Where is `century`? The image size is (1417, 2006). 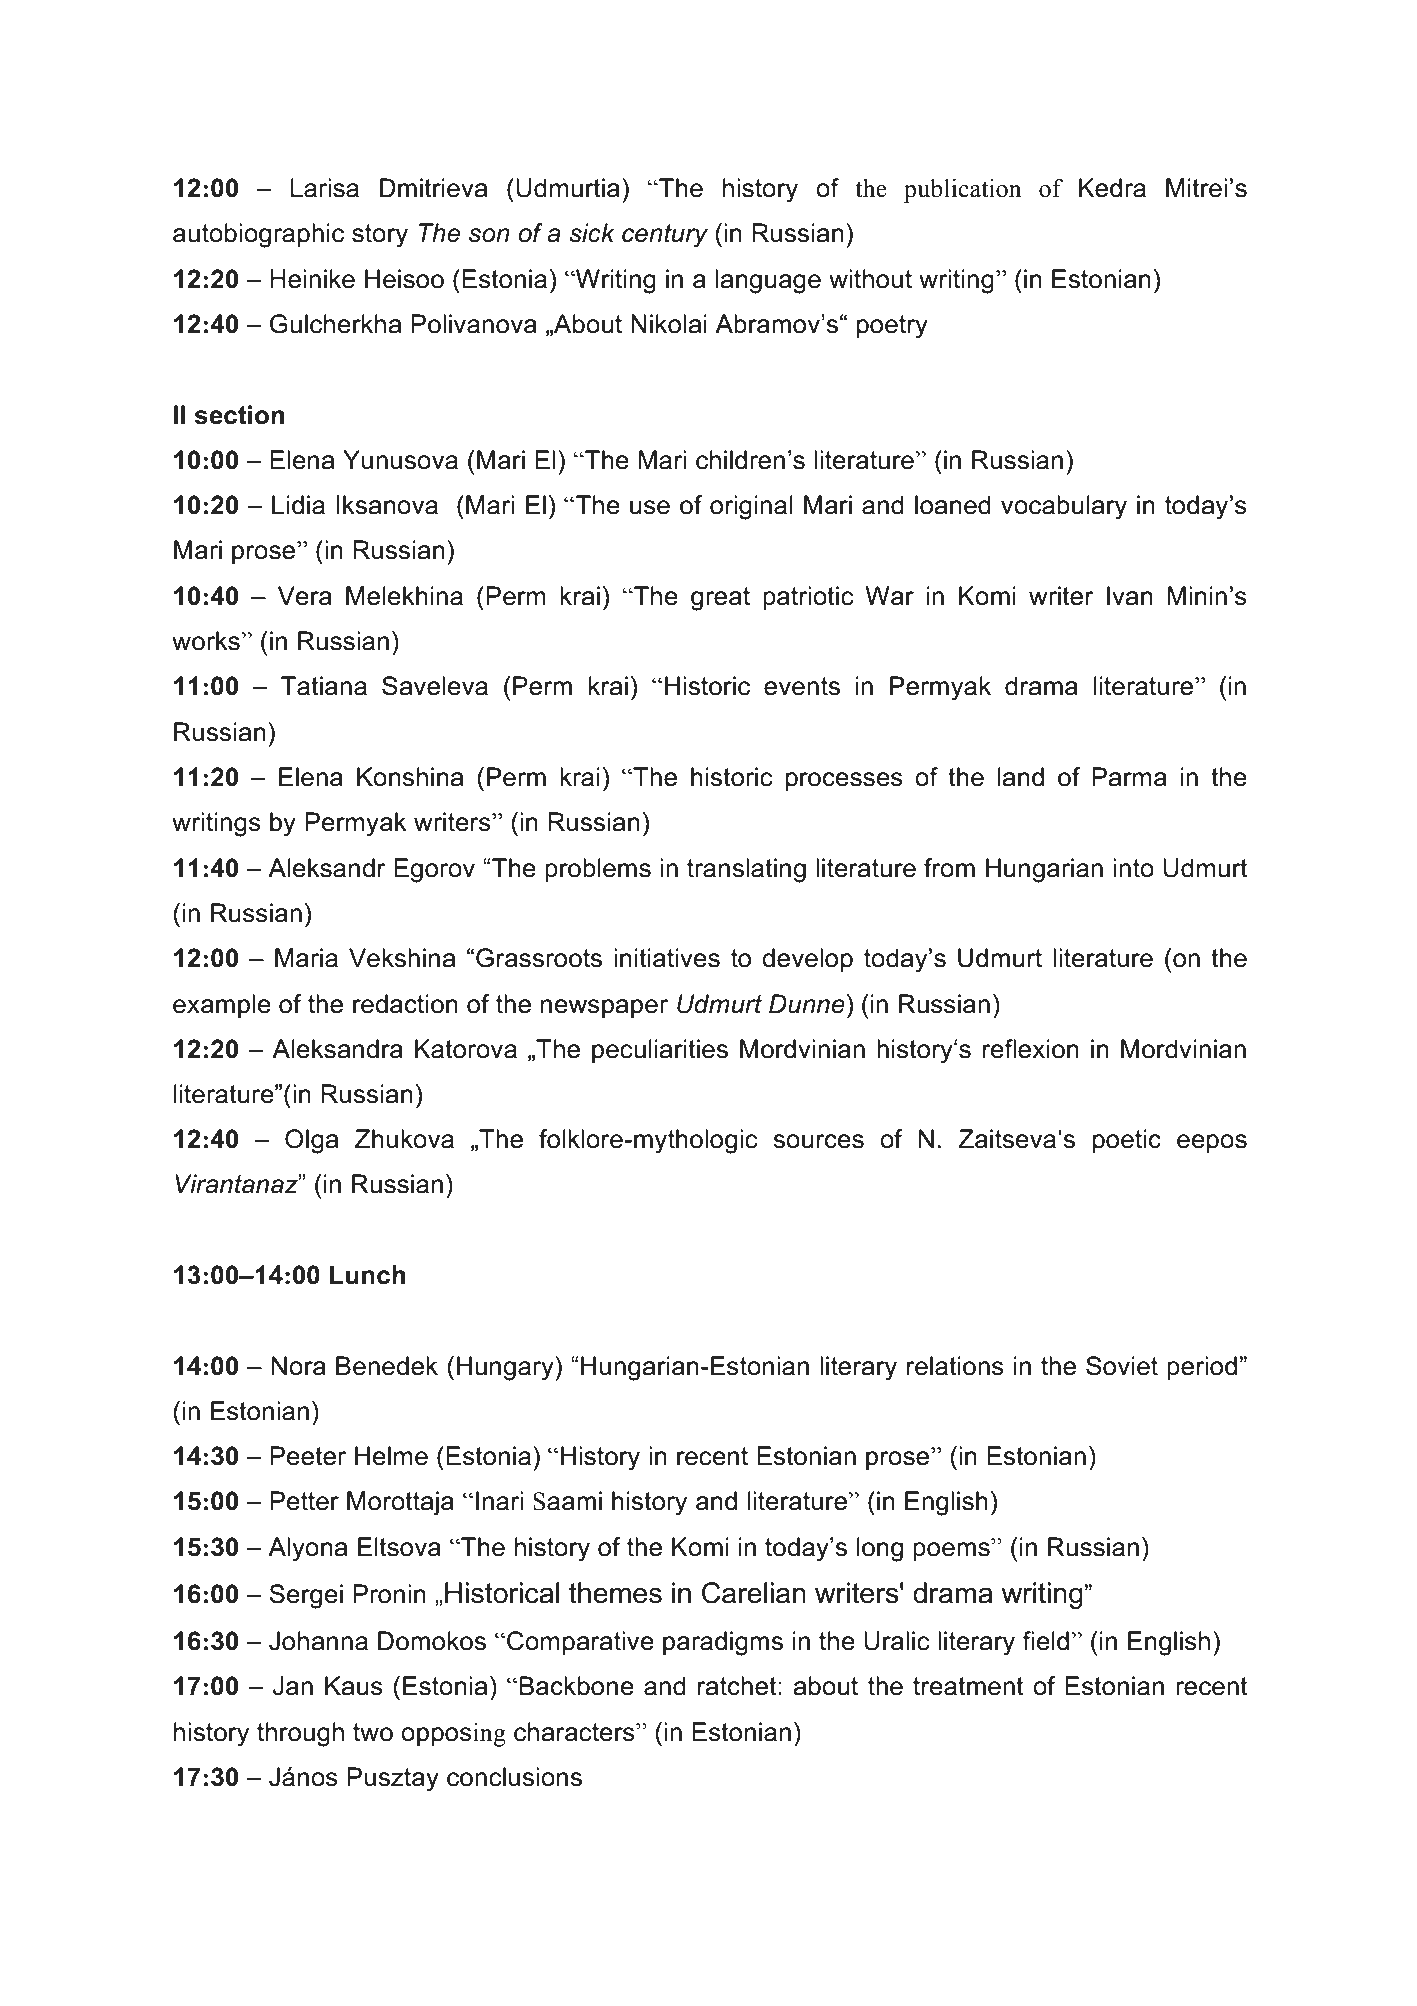 century is located at coordinates (665, 236).
